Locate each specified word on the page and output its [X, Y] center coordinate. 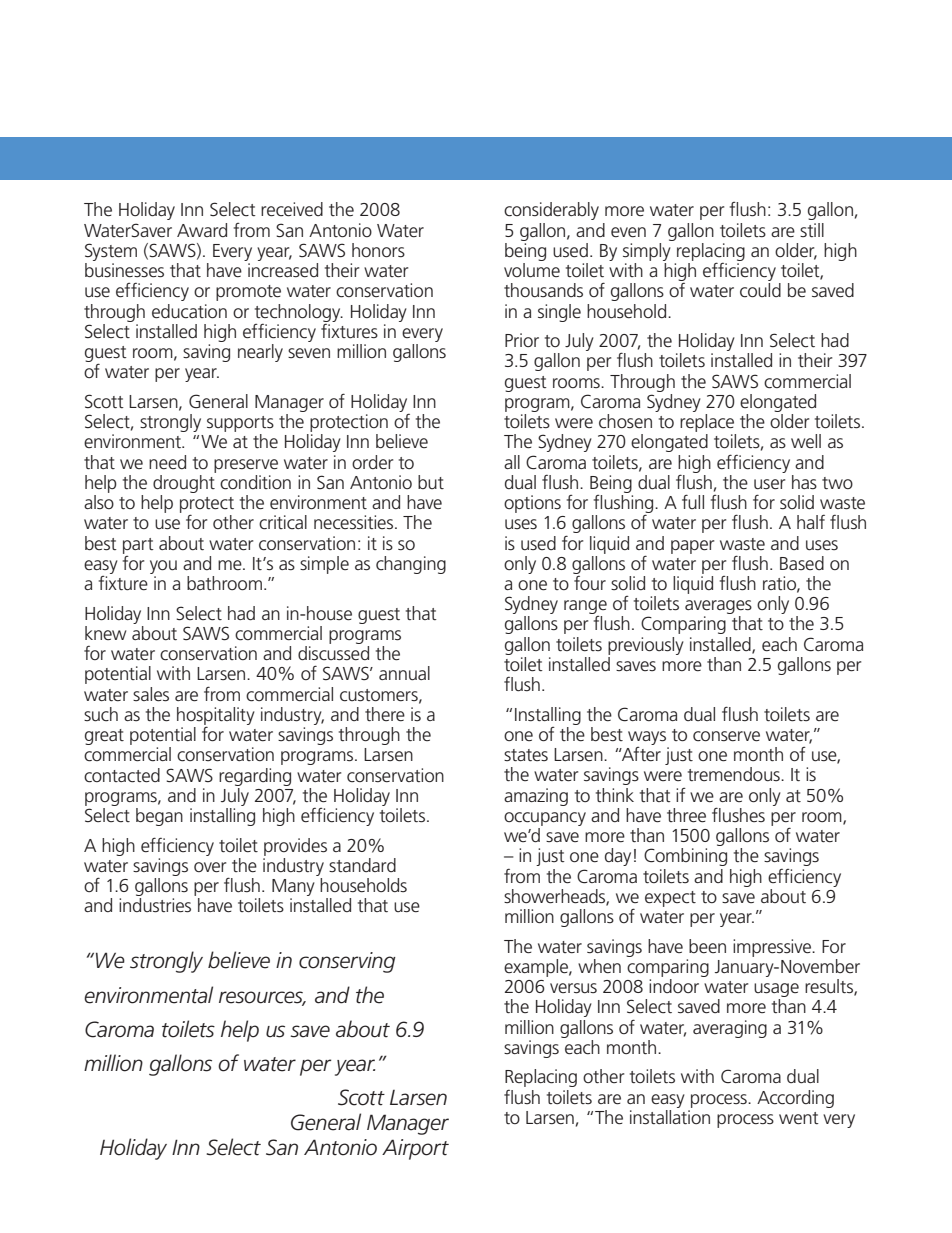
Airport [415, 1149]
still [812, 230]
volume [532, 270]
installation [670, 1116]
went [799, 1118]
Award [202, 230]
